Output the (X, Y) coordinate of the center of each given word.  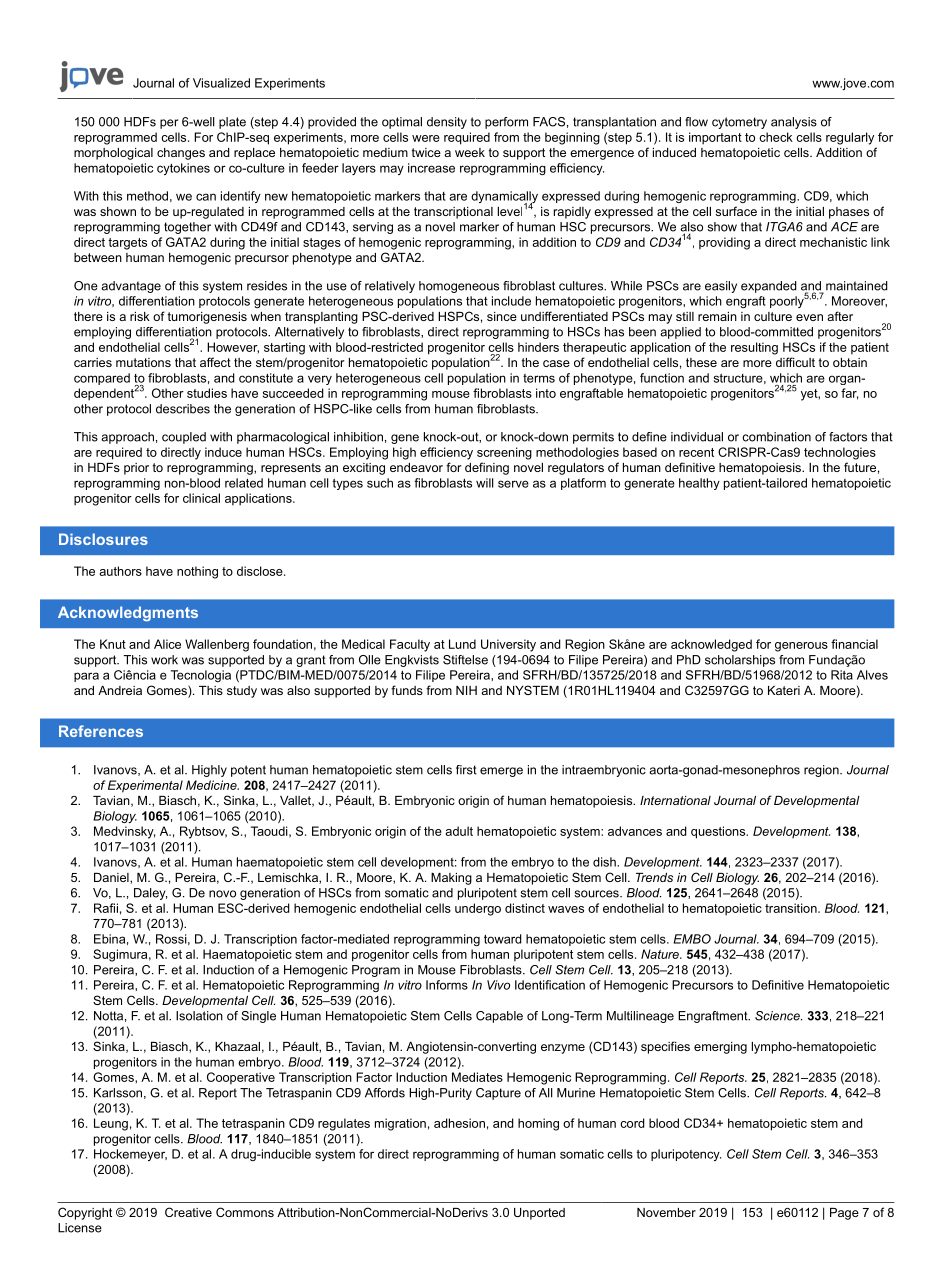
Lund (462, 644)
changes (181, 154)
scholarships (740, 661)
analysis (794, 123)
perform (506, 123)
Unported (539, 1214)
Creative (188, 1212)
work (164, 660)
